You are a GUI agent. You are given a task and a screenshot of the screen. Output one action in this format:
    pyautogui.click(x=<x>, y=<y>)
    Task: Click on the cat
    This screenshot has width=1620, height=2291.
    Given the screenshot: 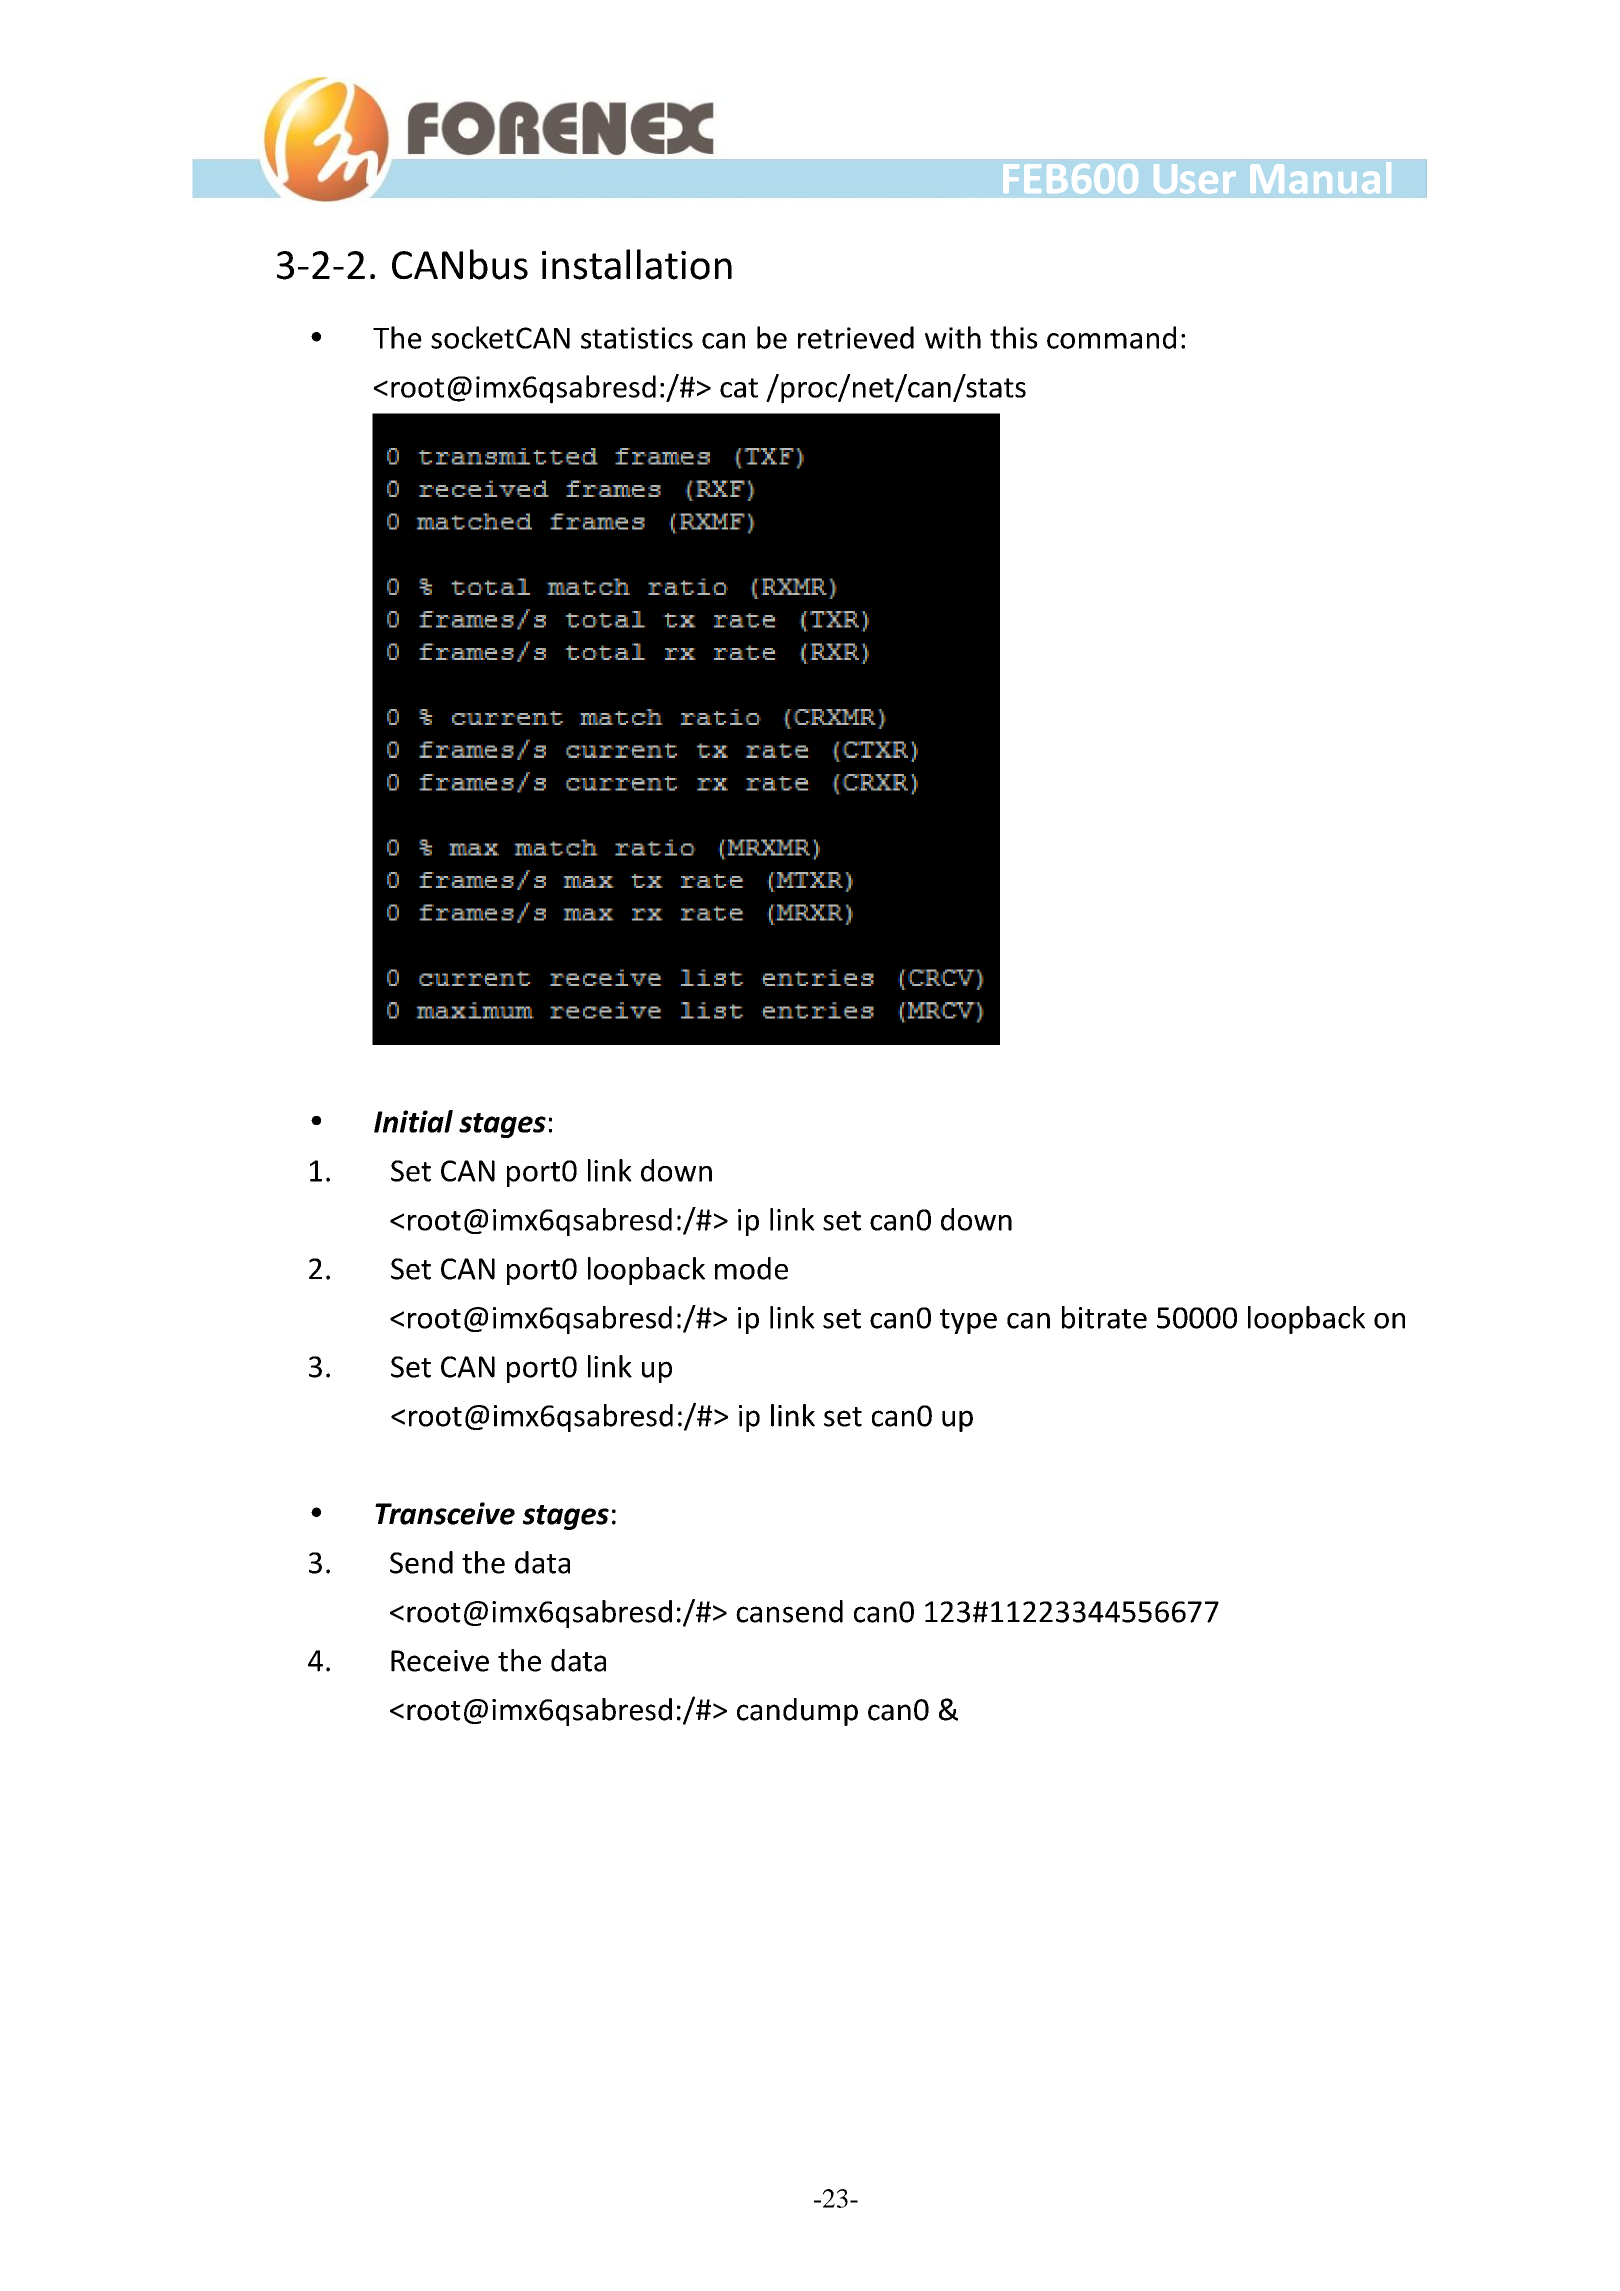 What is the action you would take?
    pyautogui.click(x=739, y=388)
